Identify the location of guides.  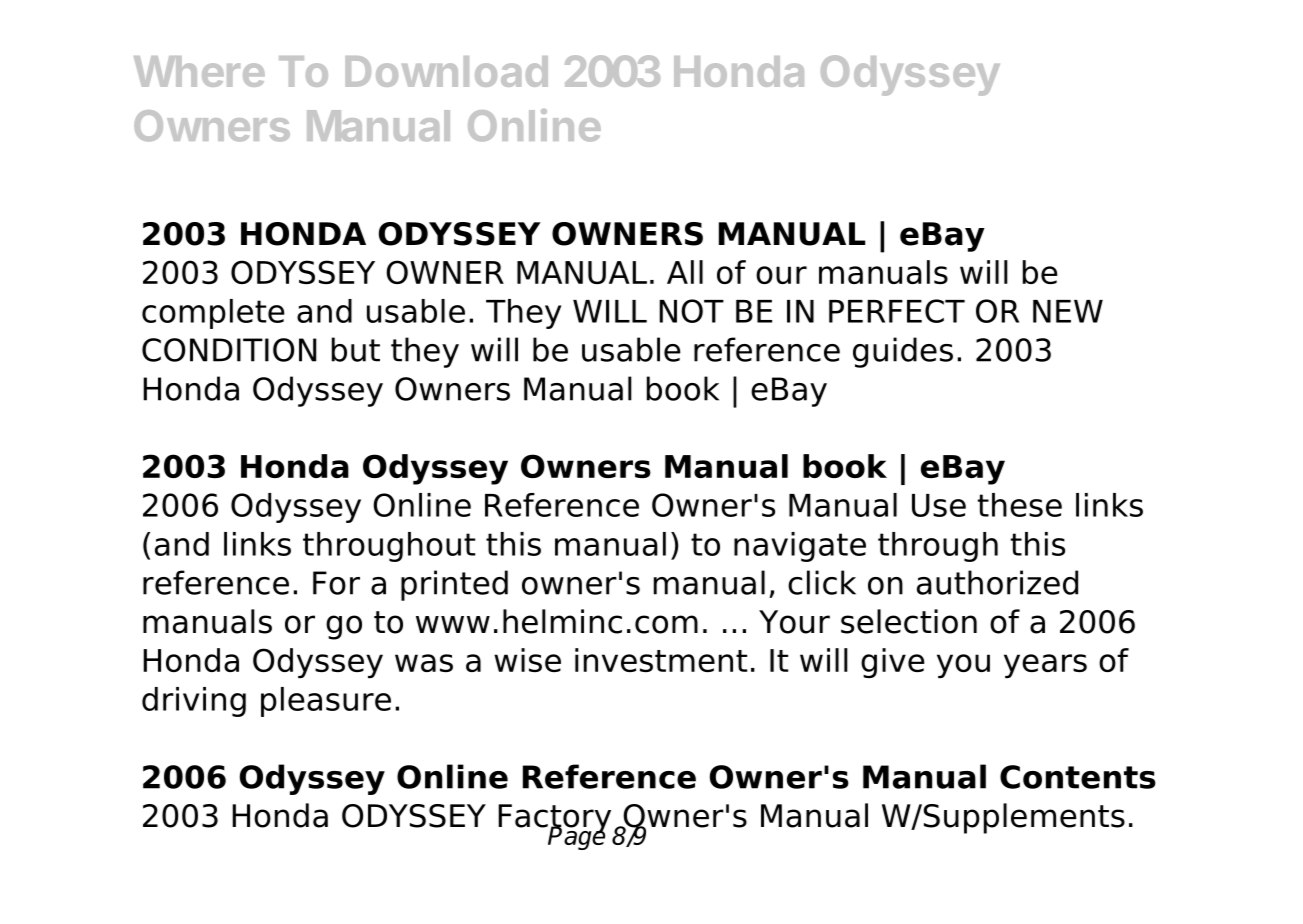
(903, 352).
